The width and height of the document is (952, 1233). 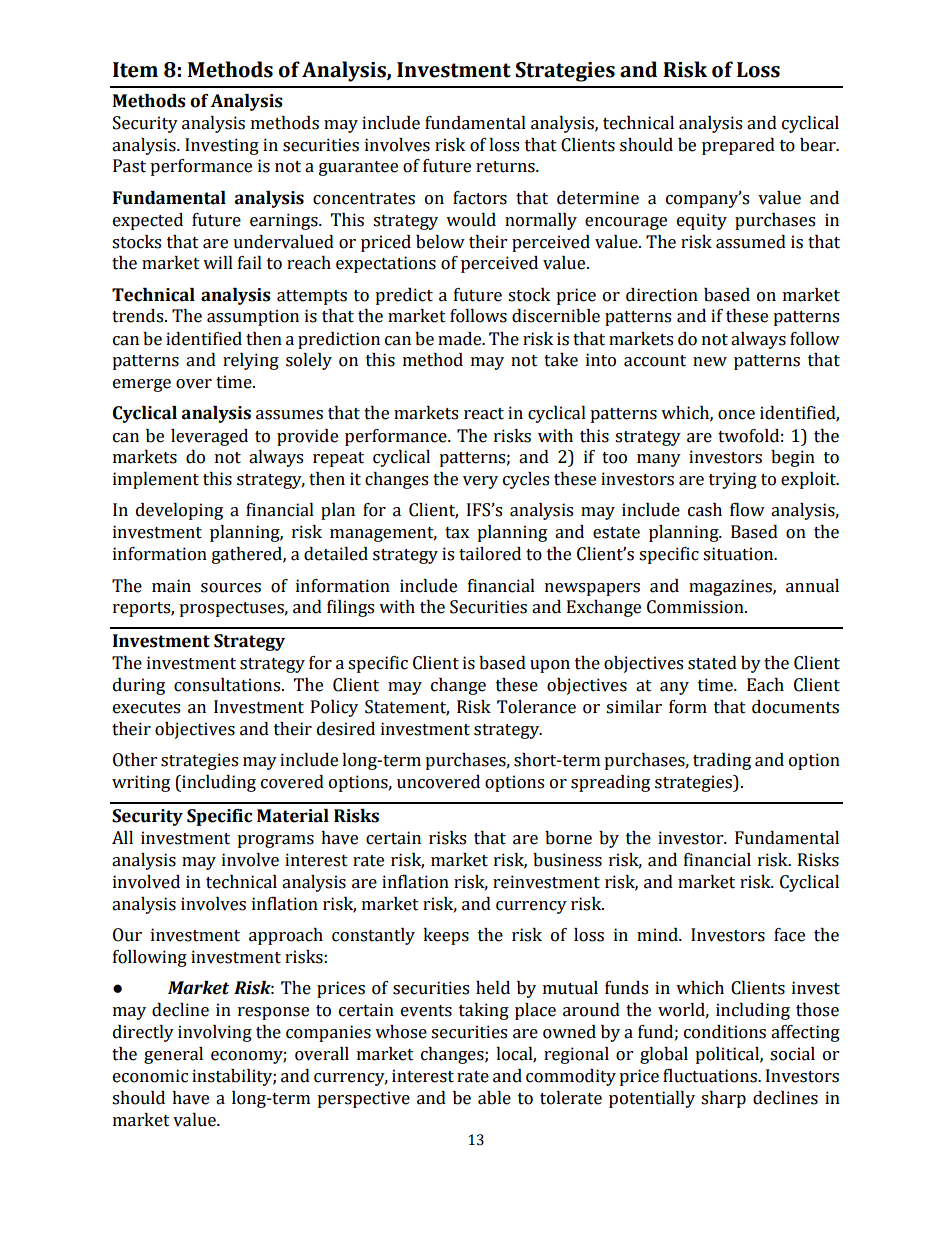 I want to click on returns, so click(x=506, y=167).
